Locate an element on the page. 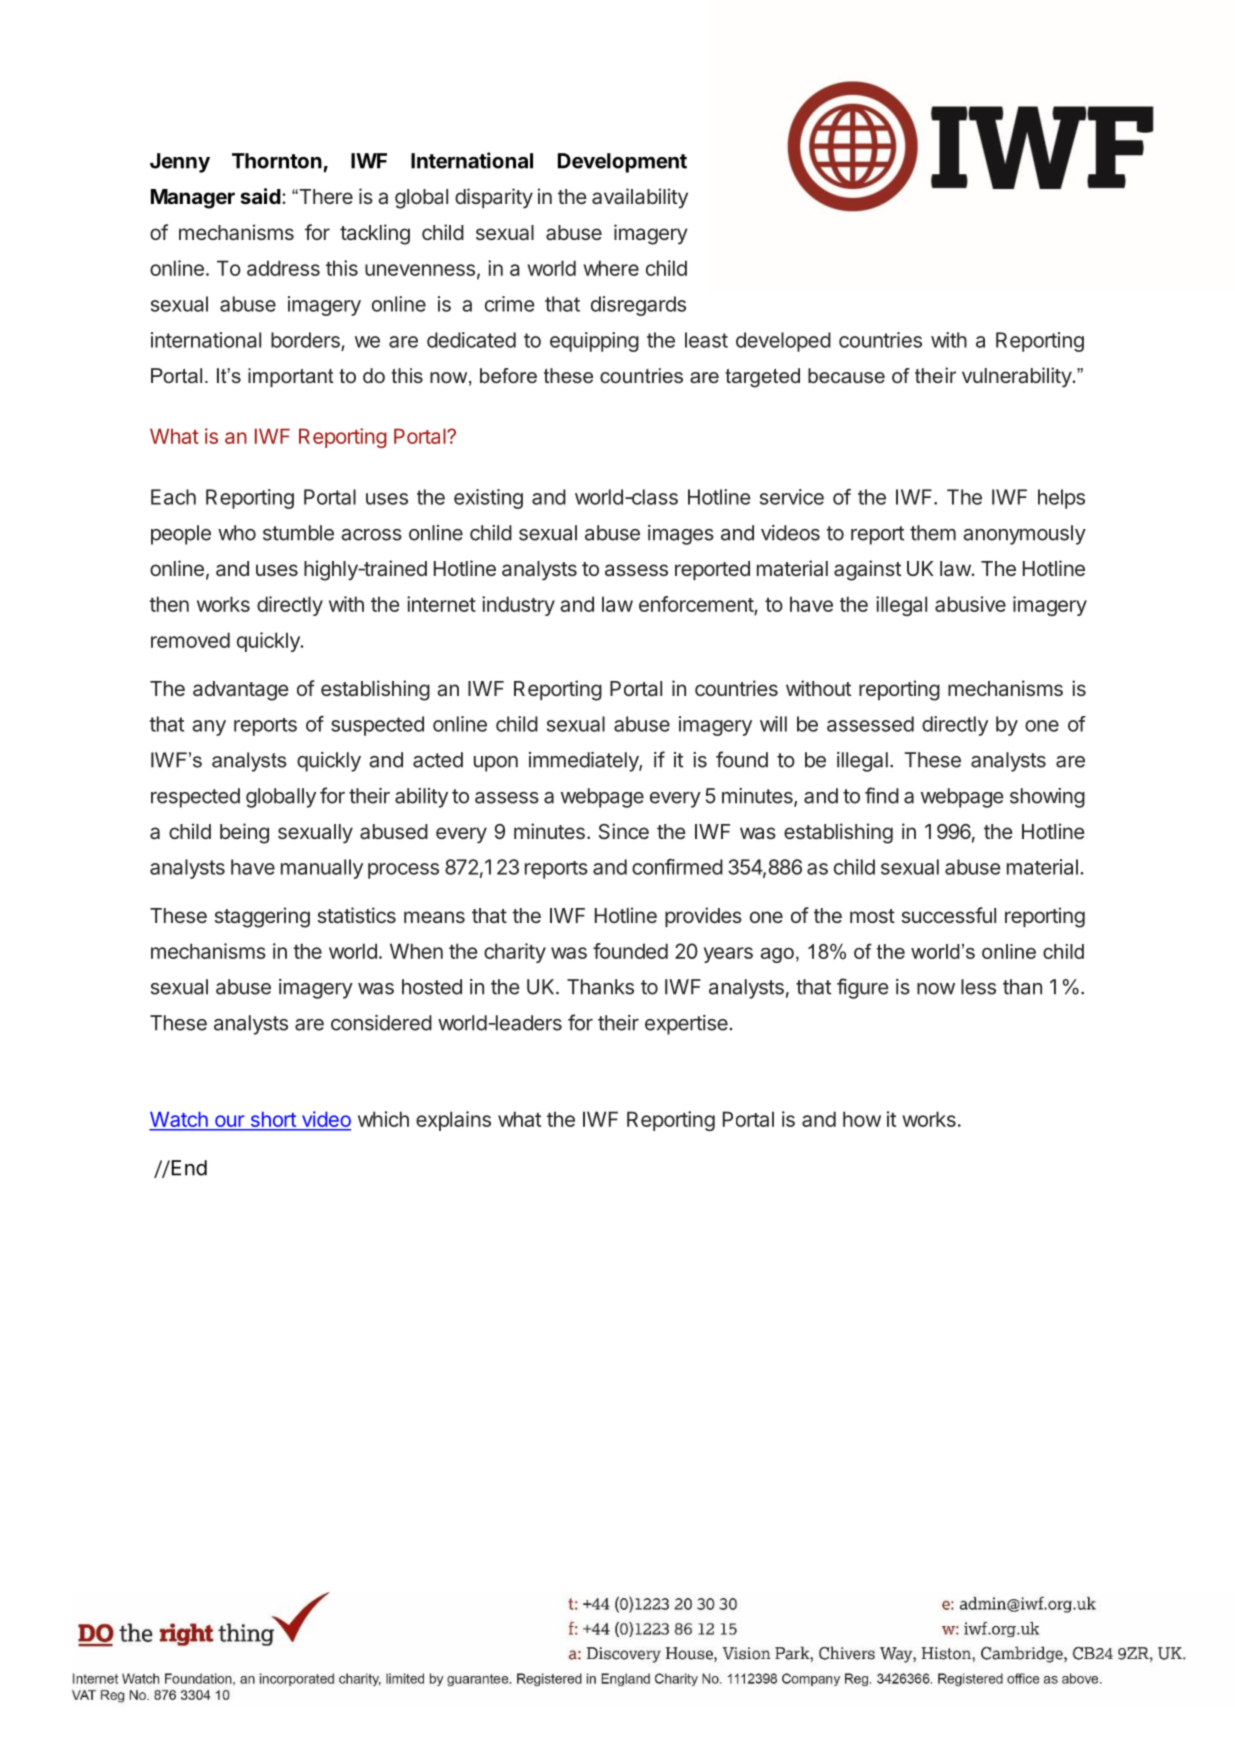 Image resolution: width=1235 pixels, height=1746 pixels. less is located at coordinates (978, 987).
